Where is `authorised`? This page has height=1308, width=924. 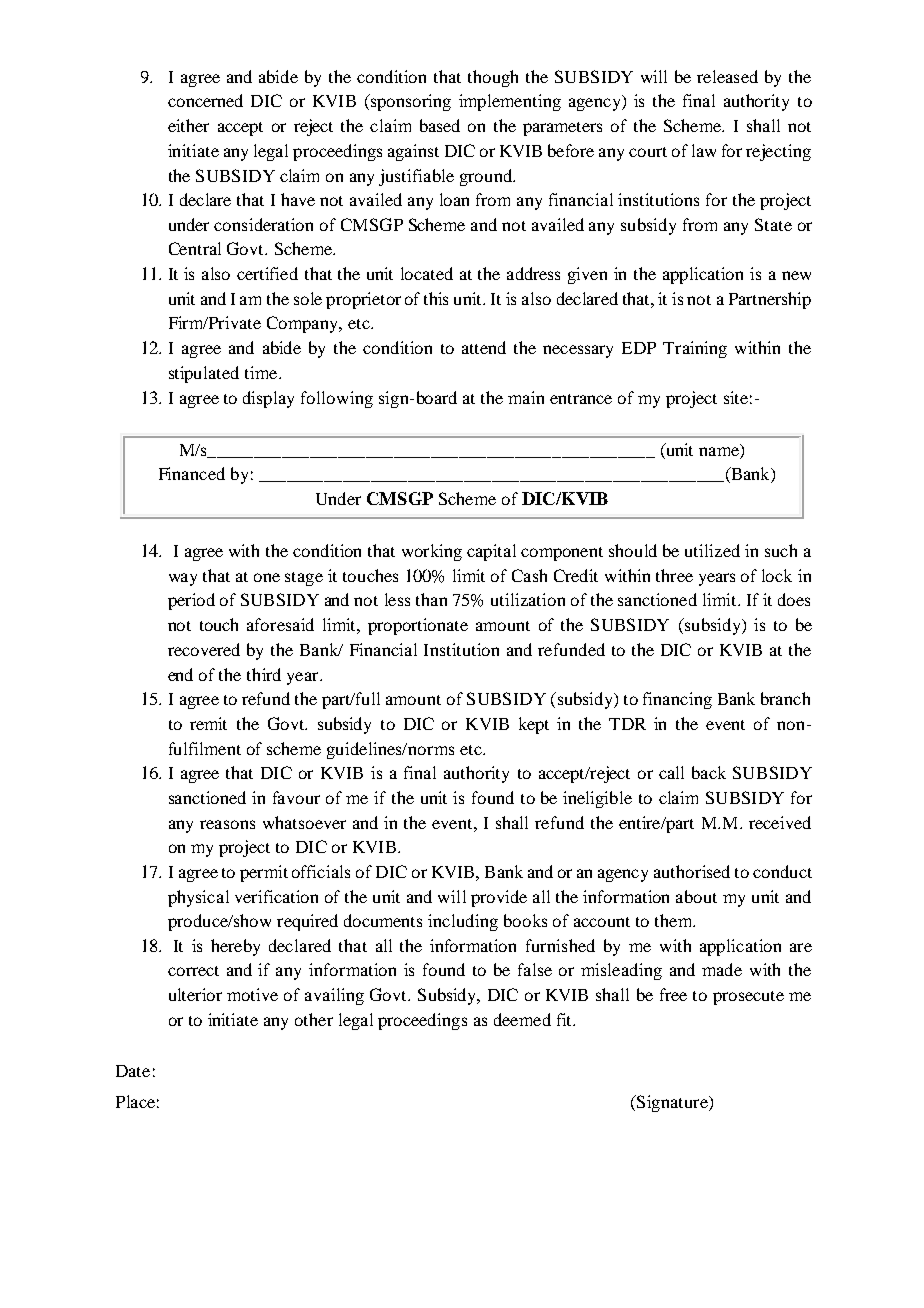 authorised is located at coordinates (692, 871).
